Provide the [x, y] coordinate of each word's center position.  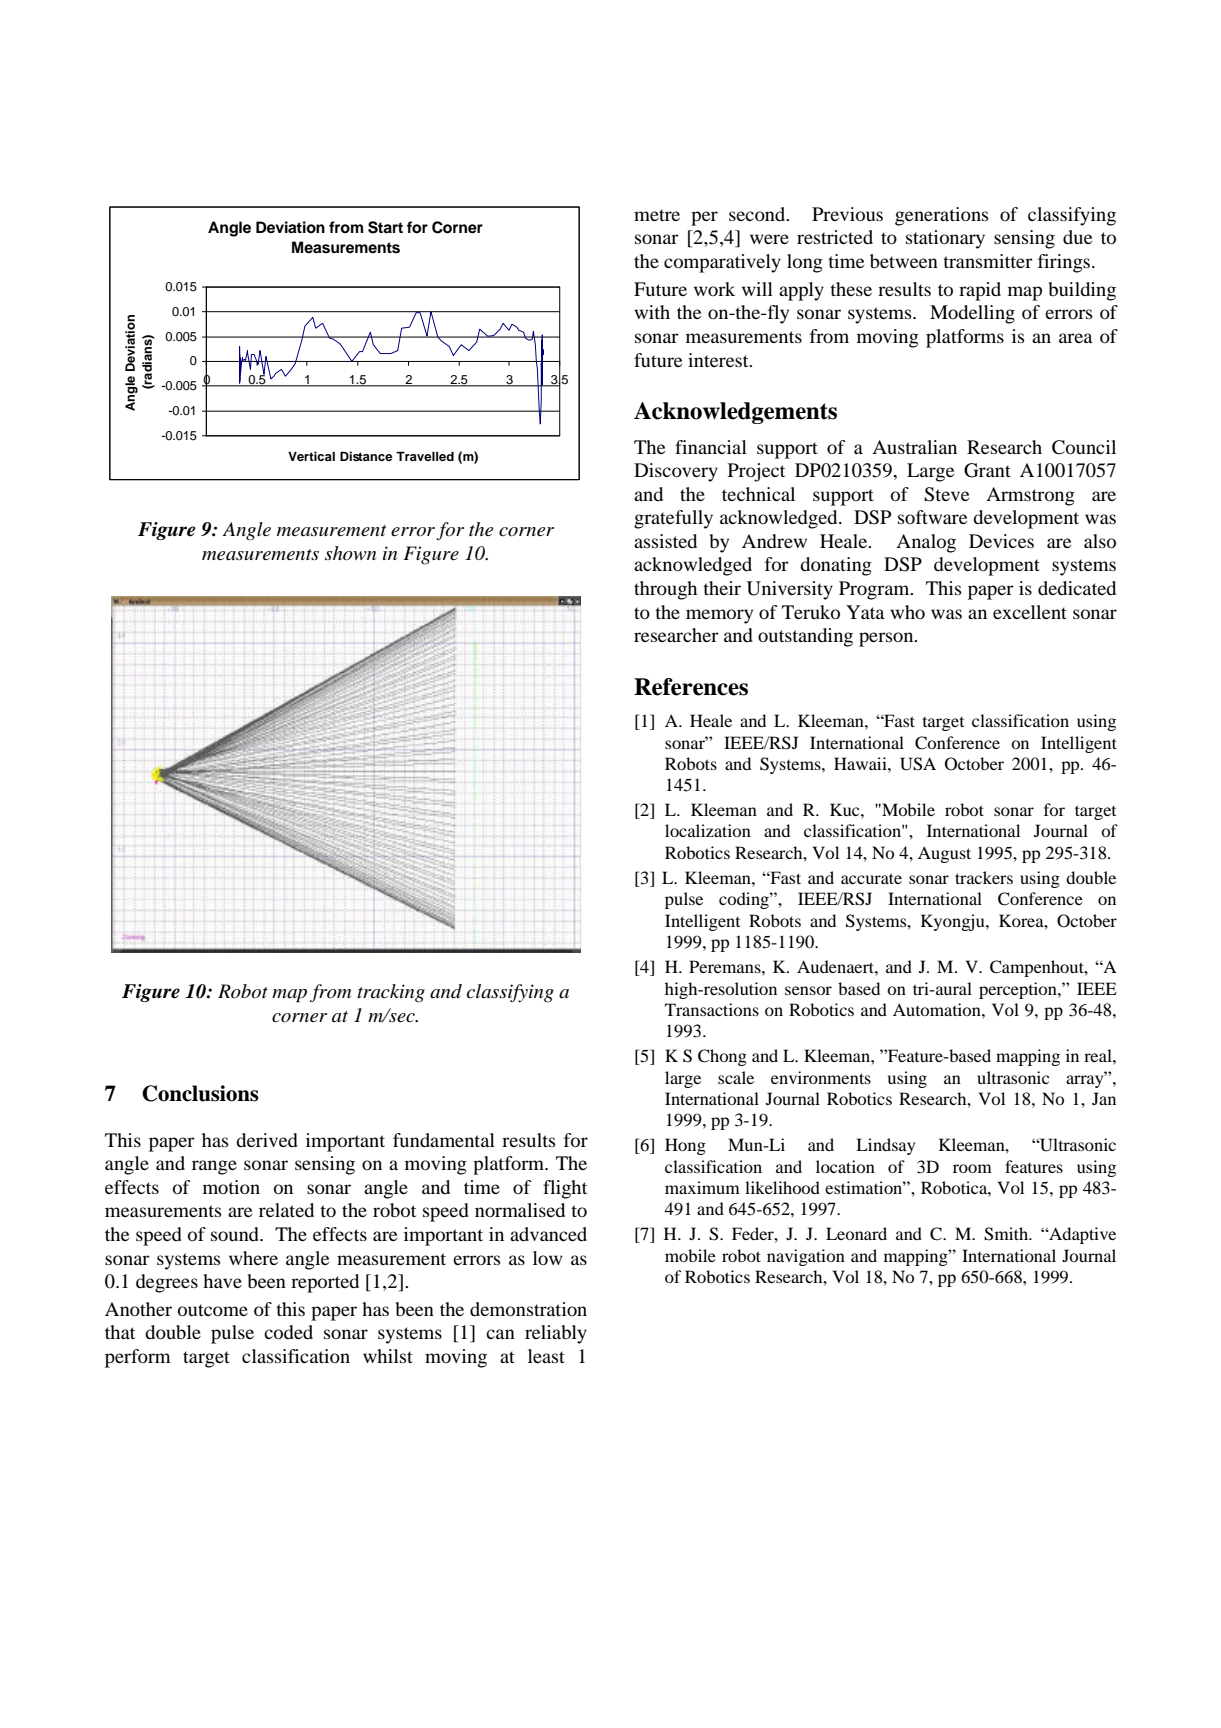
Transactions [712, 1009]
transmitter [988, 261]
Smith [1007, 1234]
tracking [391, 993]
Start [385, 227]
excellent [1030, 612]
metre [657, 215]
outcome [213, 1310]
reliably [556, 1334]
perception [1019, 990]
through [665, 590]
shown [350, 553]
